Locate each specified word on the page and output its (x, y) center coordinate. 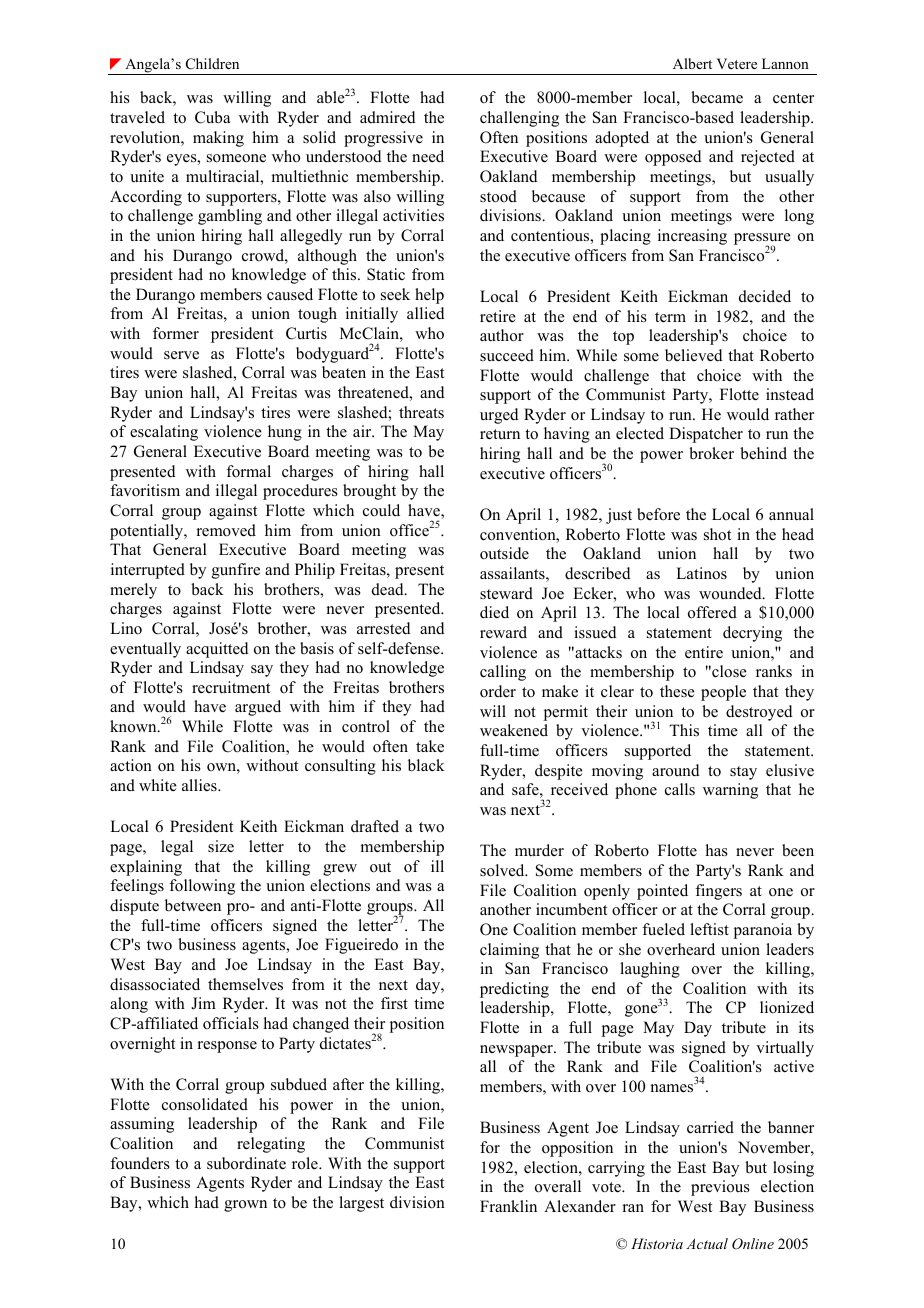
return (500, 434)
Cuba (212, 117)
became (717, 97)
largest (361, 1204)
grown (245, 1206)
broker (711, 453)
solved (503, 870)
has (717, 850)
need (428, 156)
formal (248, 471)
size (221, 846)
